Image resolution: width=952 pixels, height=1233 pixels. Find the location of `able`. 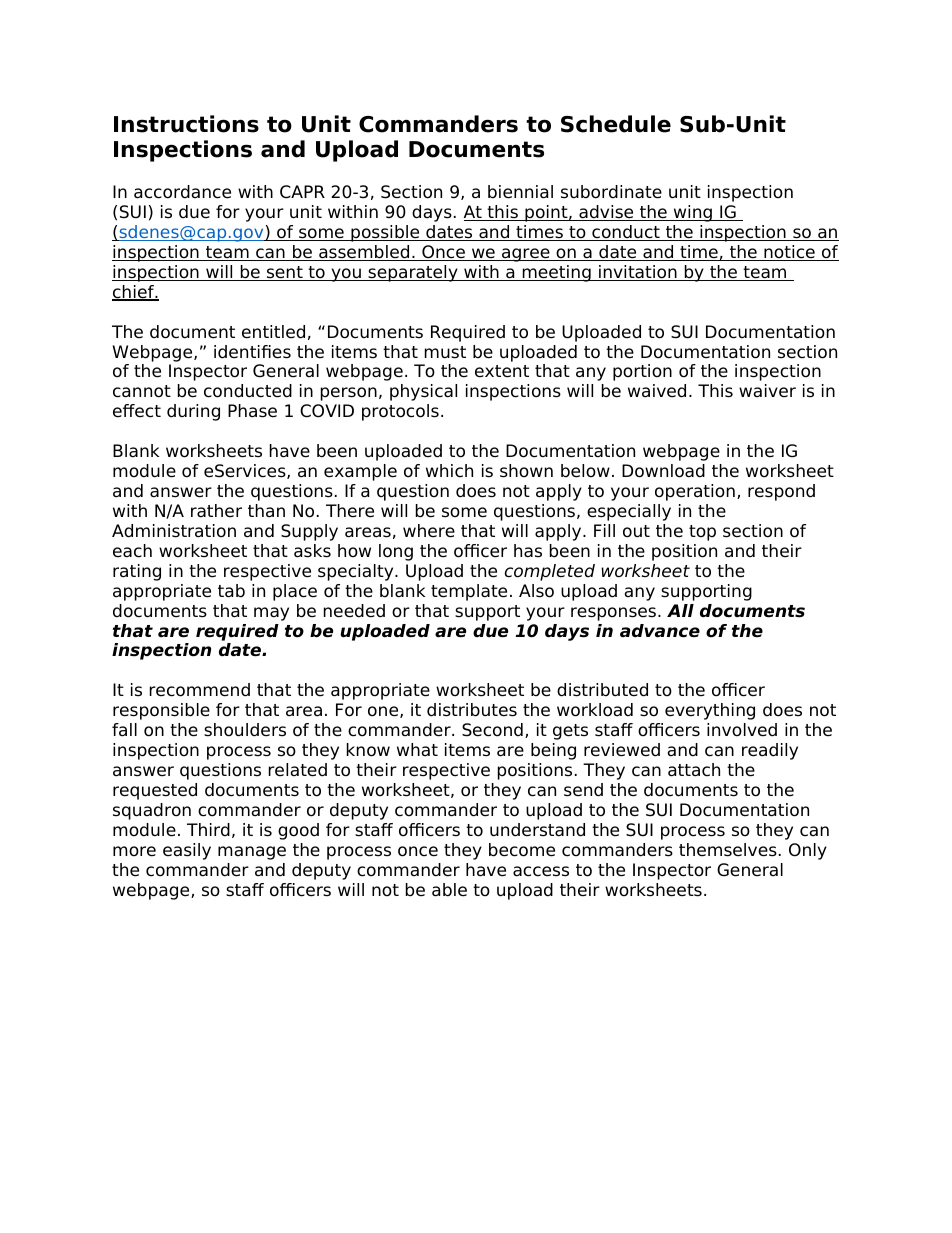

able is located at coordinates (449, 890).
